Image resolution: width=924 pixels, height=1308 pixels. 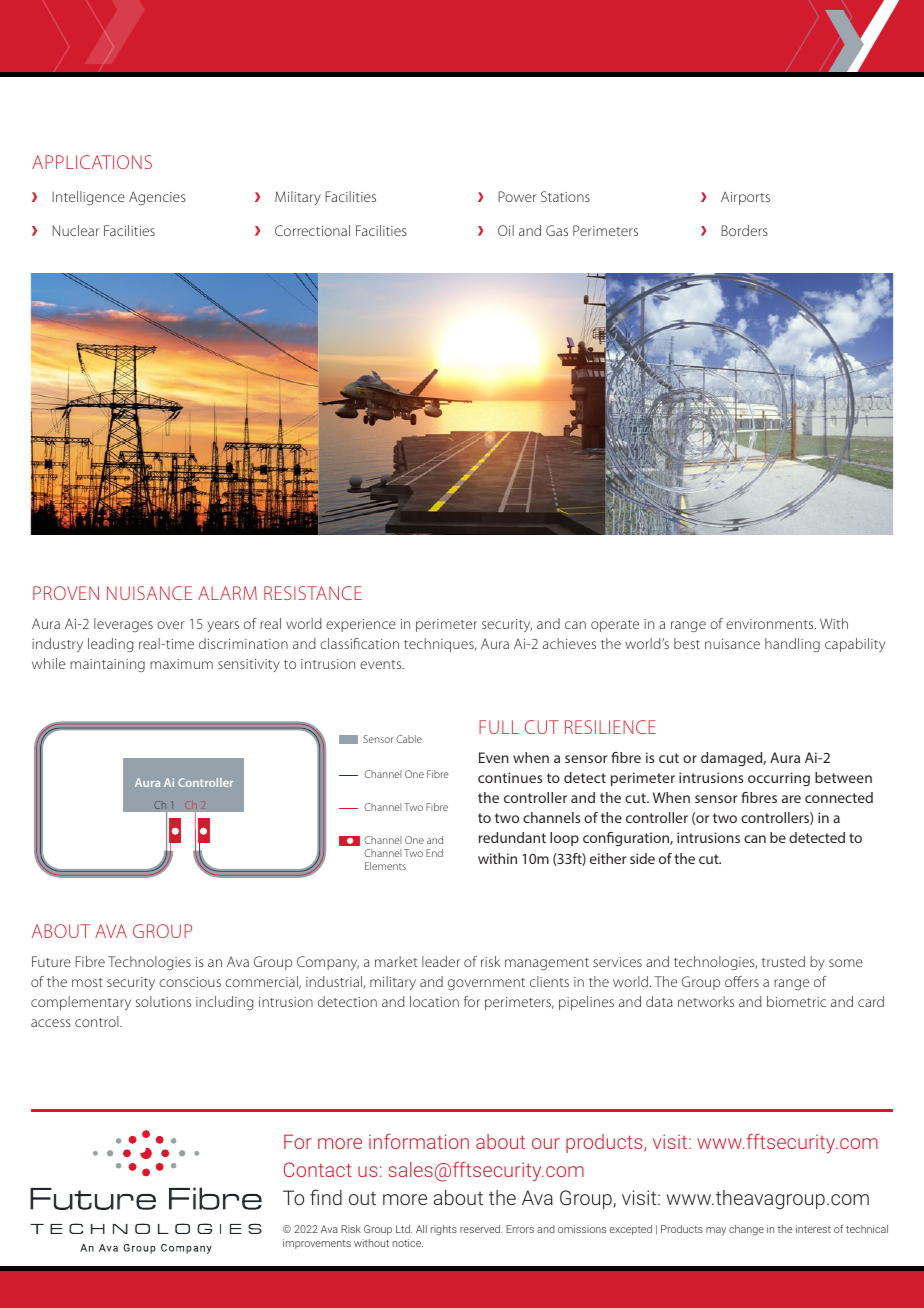 I want to click on change, so click(x=746, y=1230).
